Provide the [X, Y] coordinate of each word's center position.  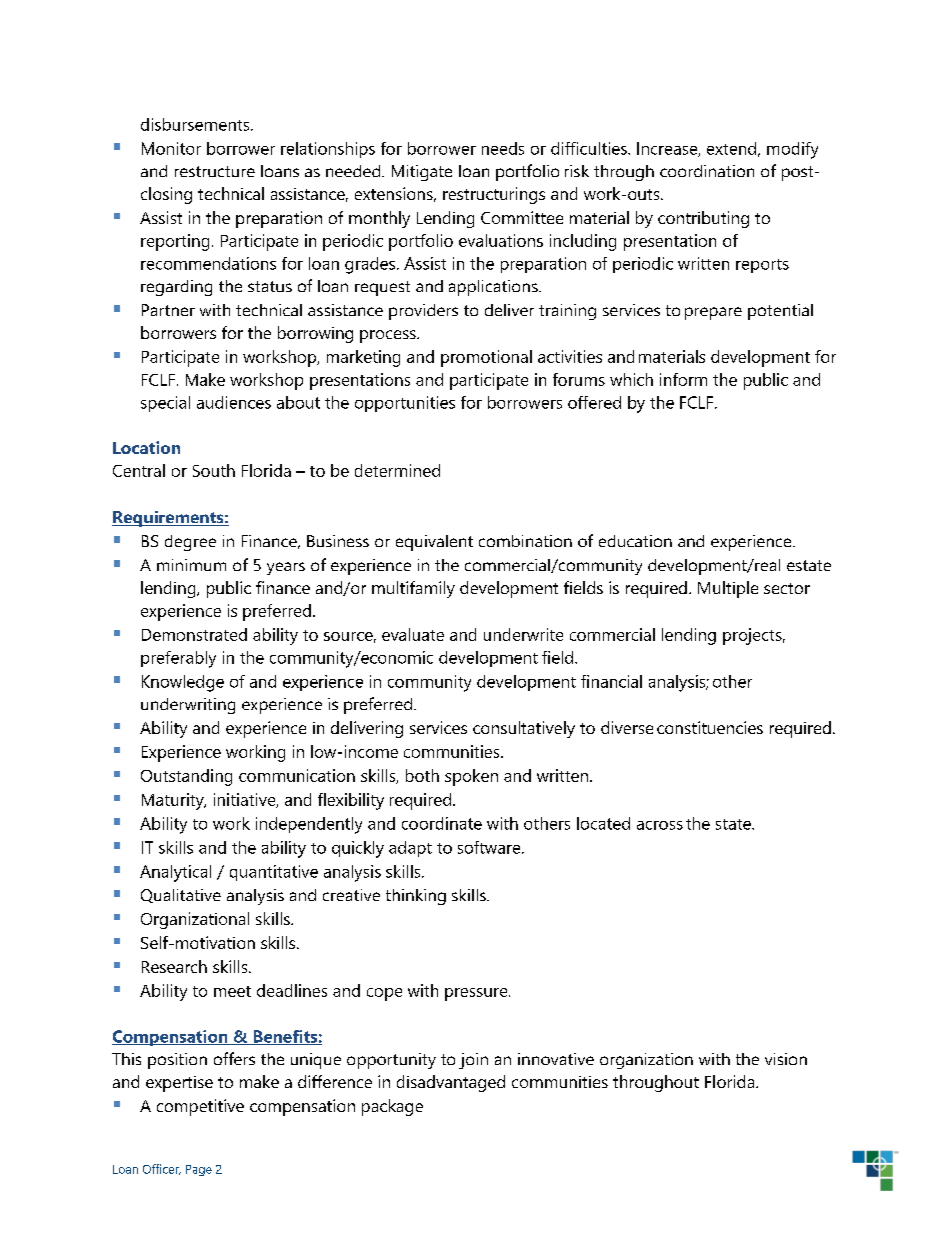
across [660, 825]
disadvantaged [451, 1083]
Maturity [174, 801]
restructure [215, 171]
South [214, 470]
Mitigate [422, 173]
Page [199, 1170]
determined [397, 470]
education [635, 541]
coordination [707, 171]
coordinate [442, 823]
